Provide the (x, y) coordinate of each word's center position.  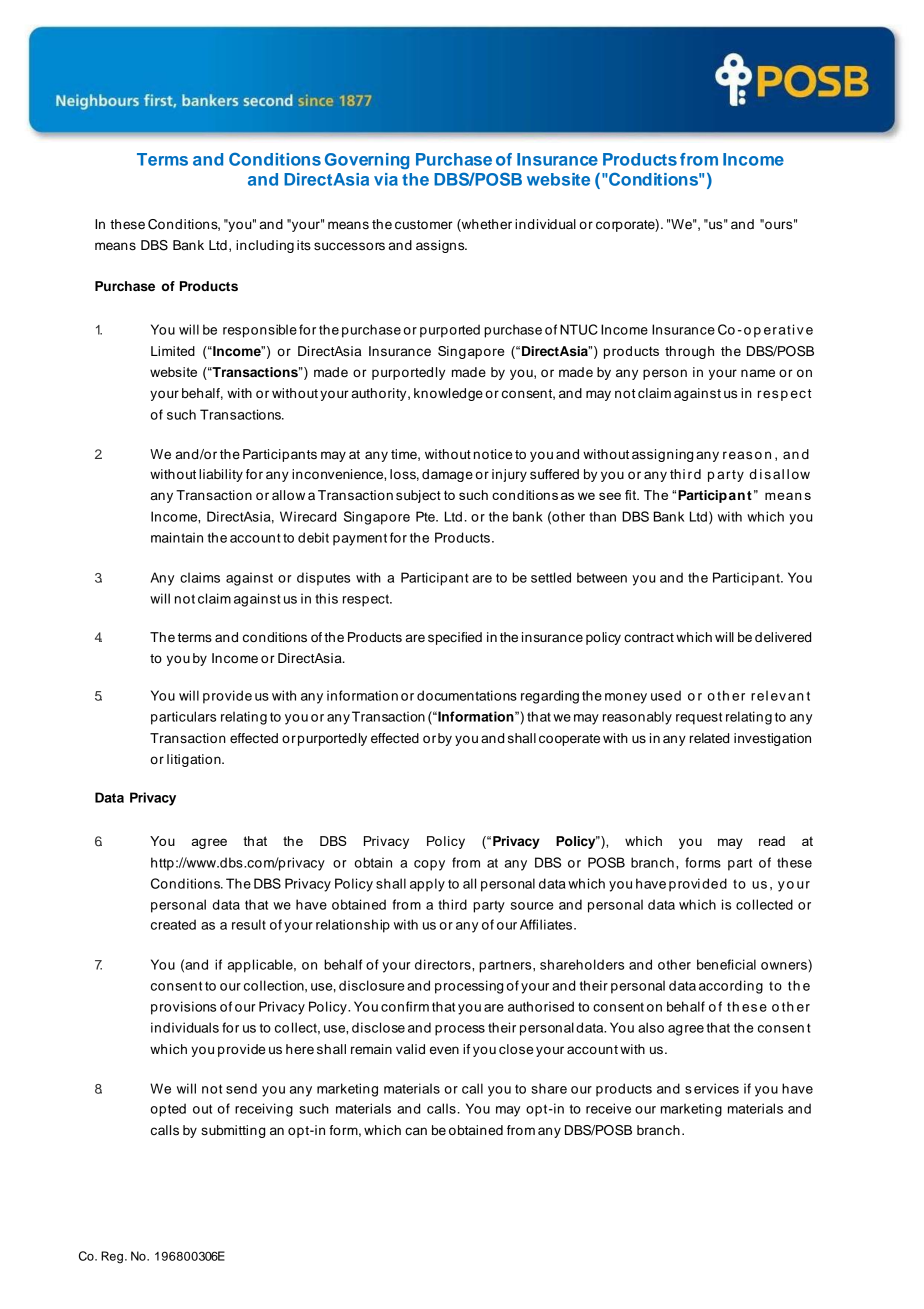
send (241, 1088)
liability (221, 475)
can (416, 1131)
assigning (662, 455)
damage (447, 475)
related (709, 738)
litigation (195, 760)
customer (424, 225)
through (689, 352)
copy (429, 865)
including (265, 246)
